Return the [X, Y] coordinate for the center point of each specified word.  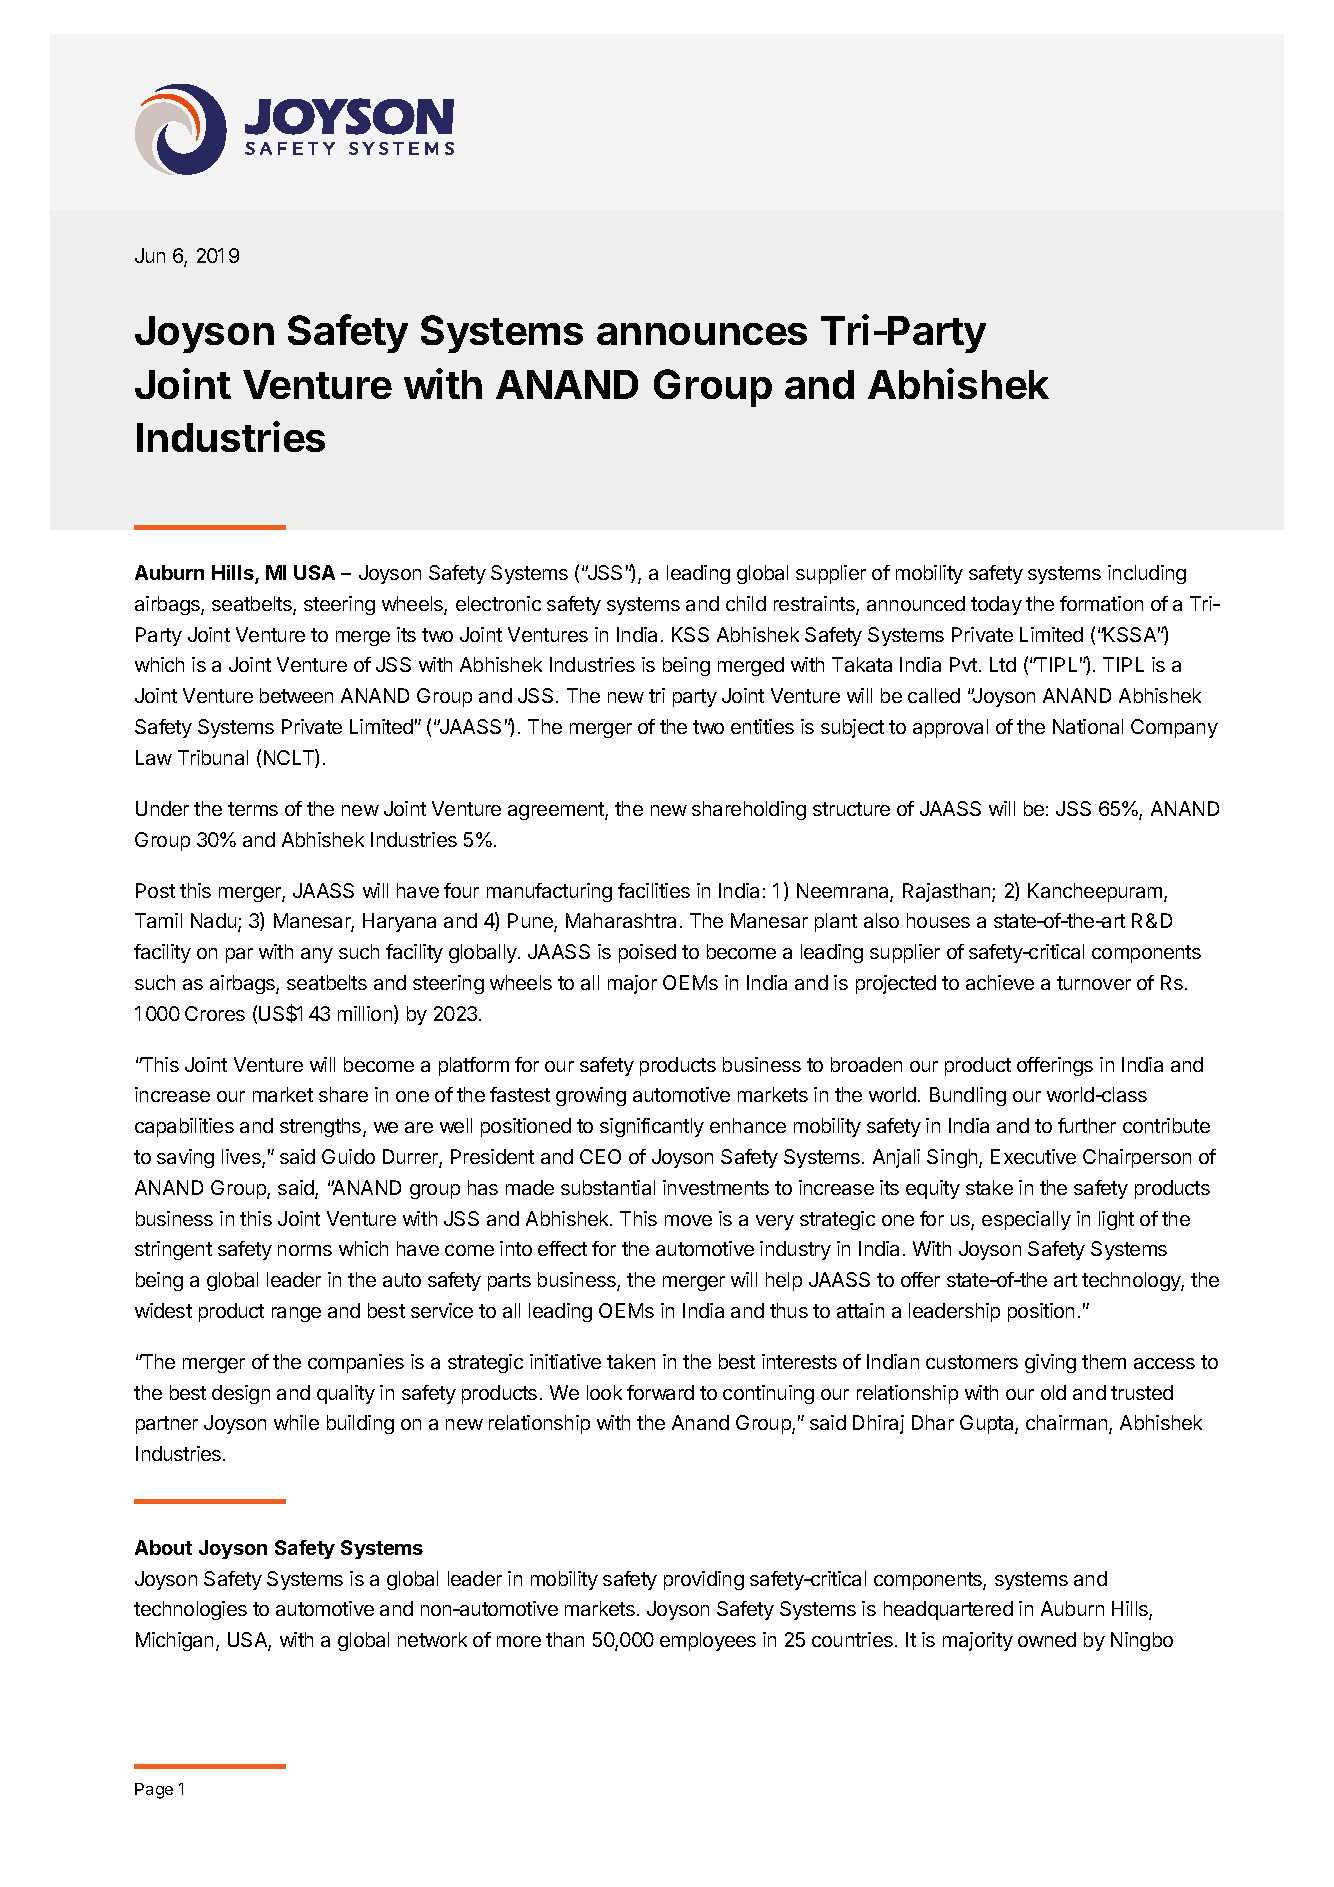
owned [1047, 1639]
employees [708, 1641]
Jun [150, 255]
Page [154, 1791]
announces [702, 334]
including [1147, 574]
